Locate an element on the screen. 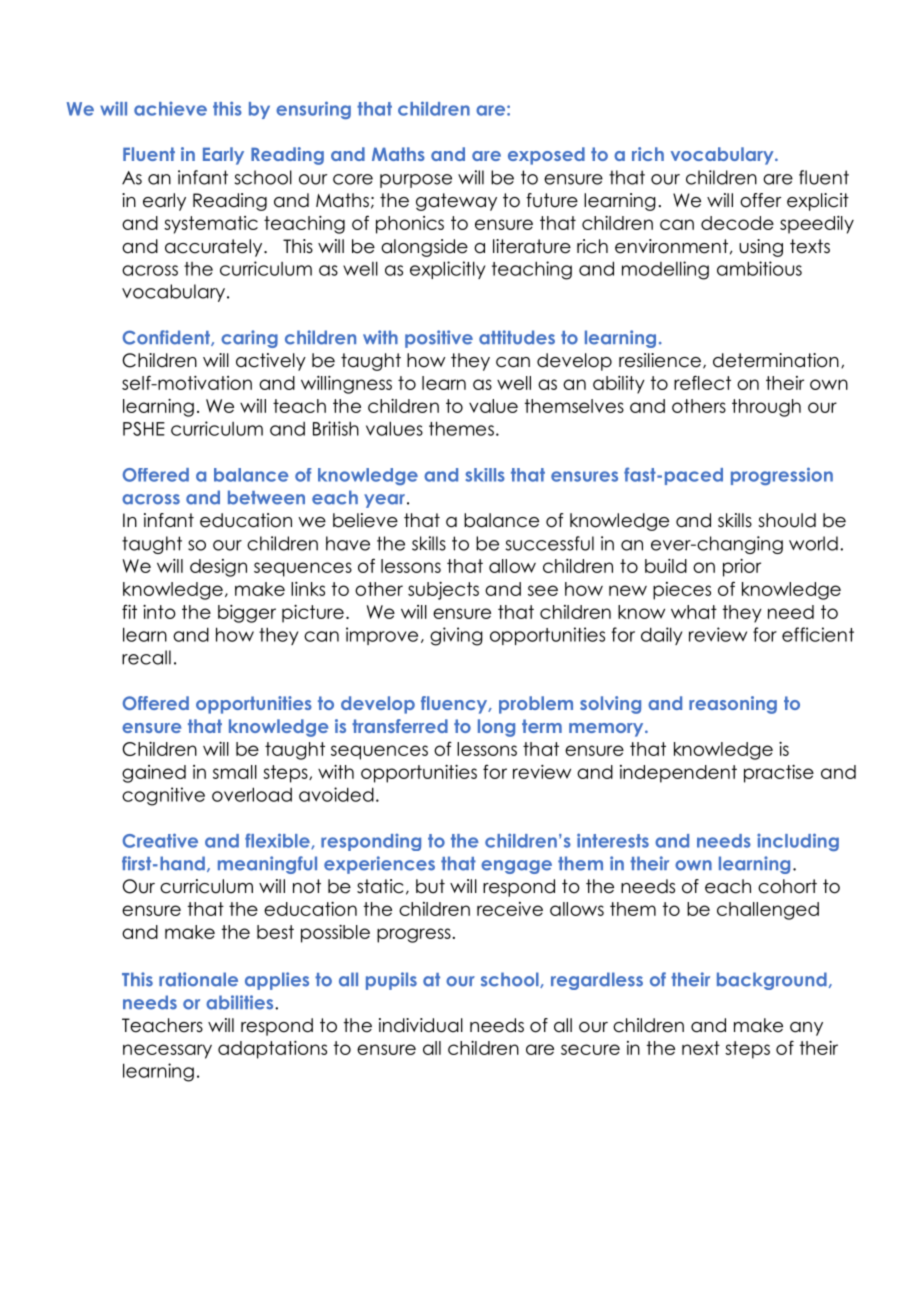 The width and height of the screenshot is (924, 1308). achieve is located at coordinates (170, 109).
